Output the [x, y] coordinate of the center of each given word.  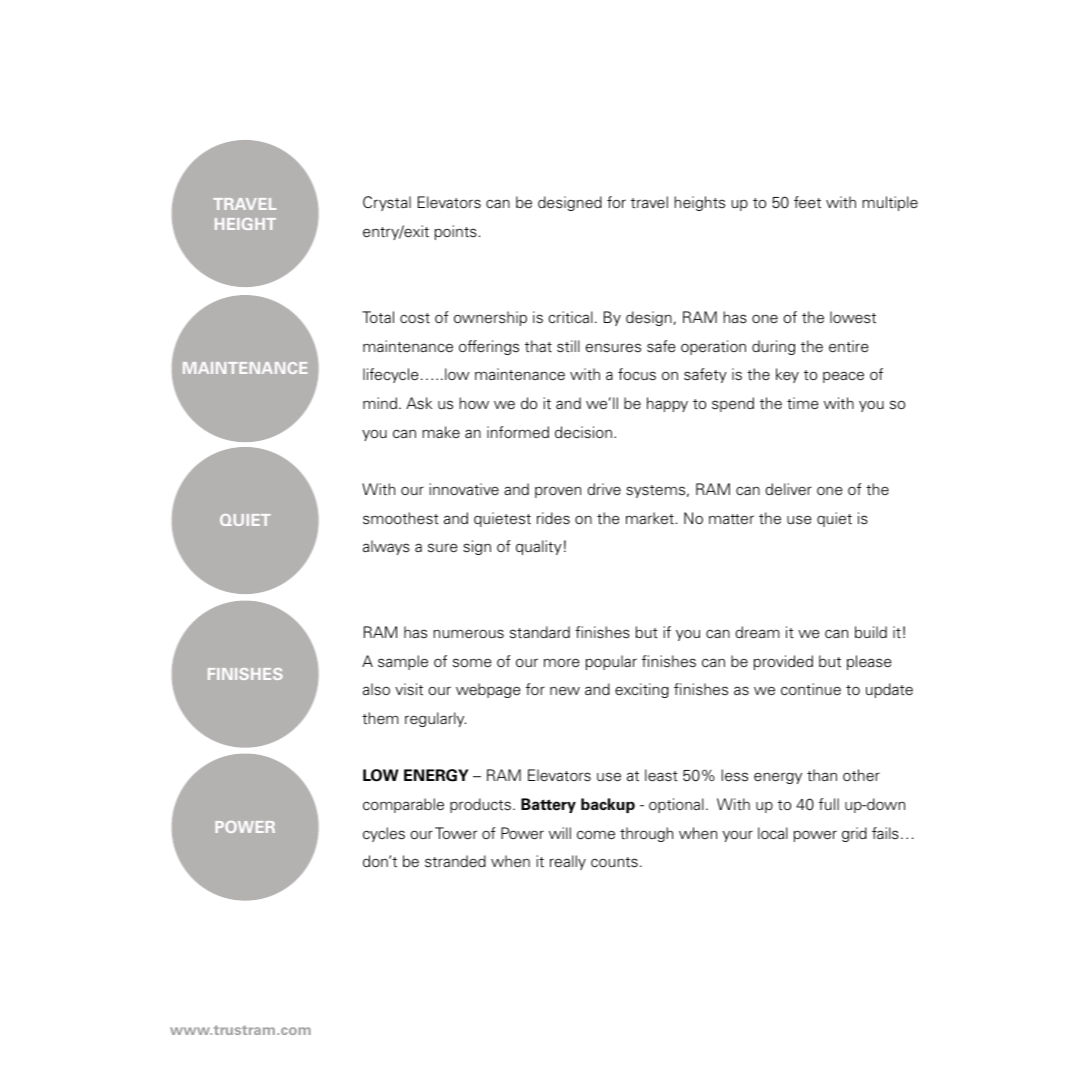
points [456, 232]
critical [570, 317]
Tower [456, 833]
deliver [788, 489]
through [646, 834]
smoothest [401, 518]
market [650, 518]
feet [807, 202]
